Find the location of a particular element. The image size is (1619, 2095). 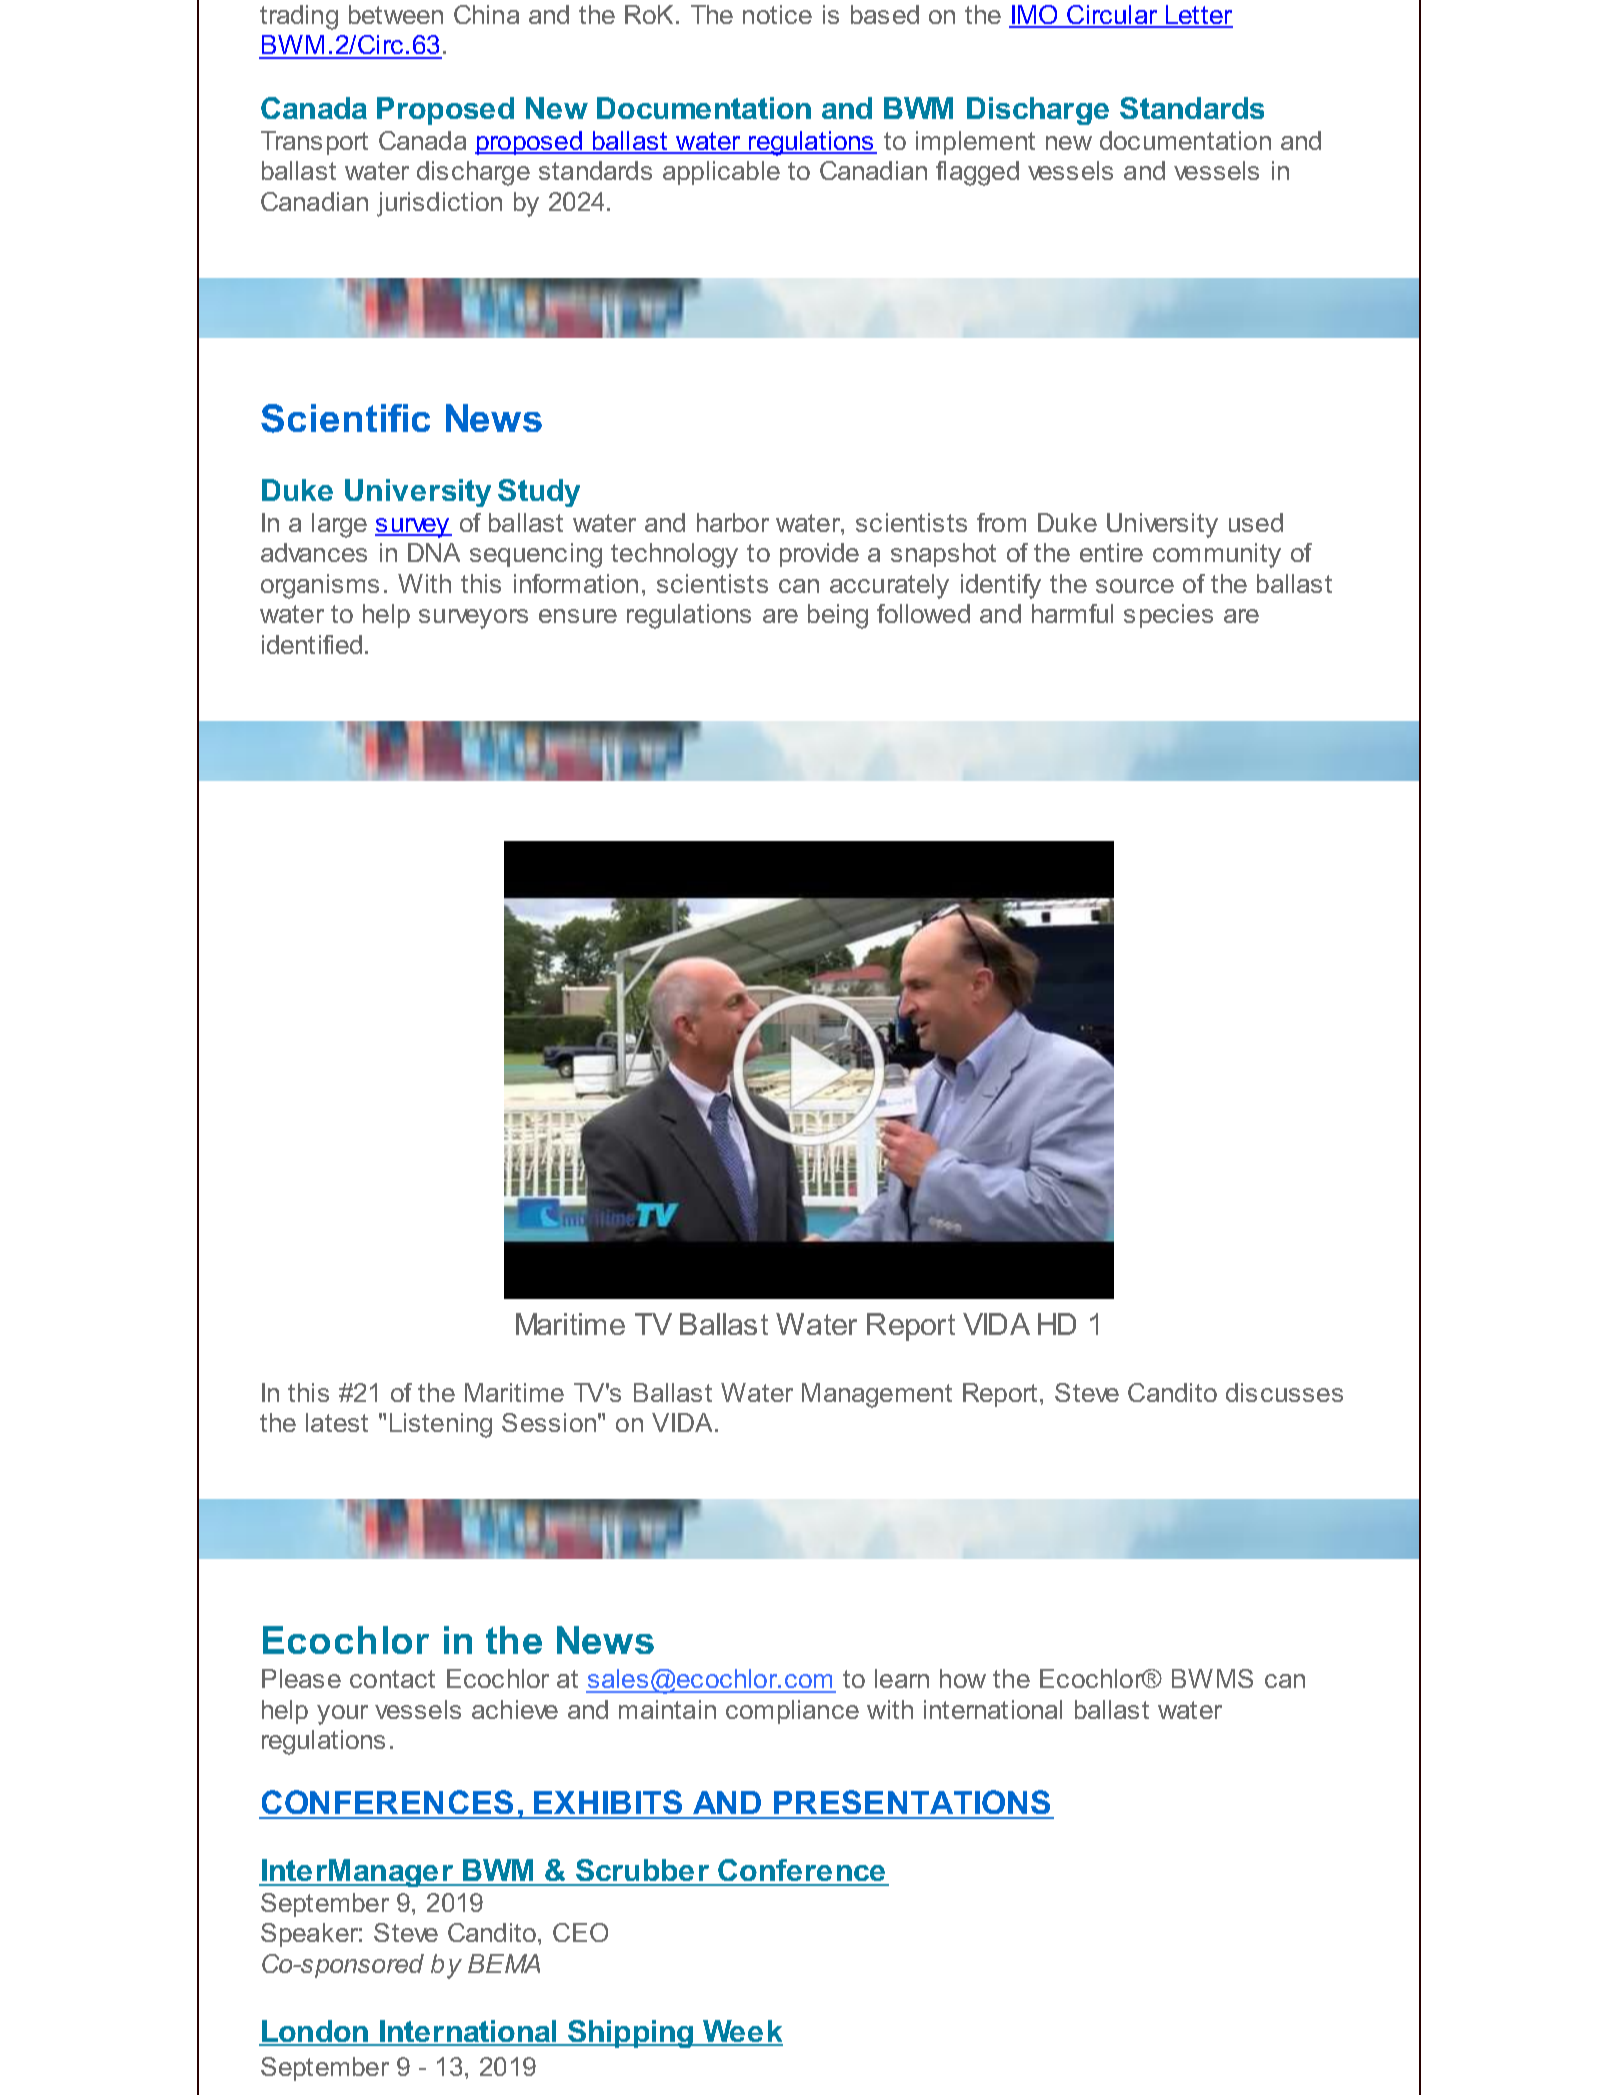

between is located at coordinates (396, 14).
